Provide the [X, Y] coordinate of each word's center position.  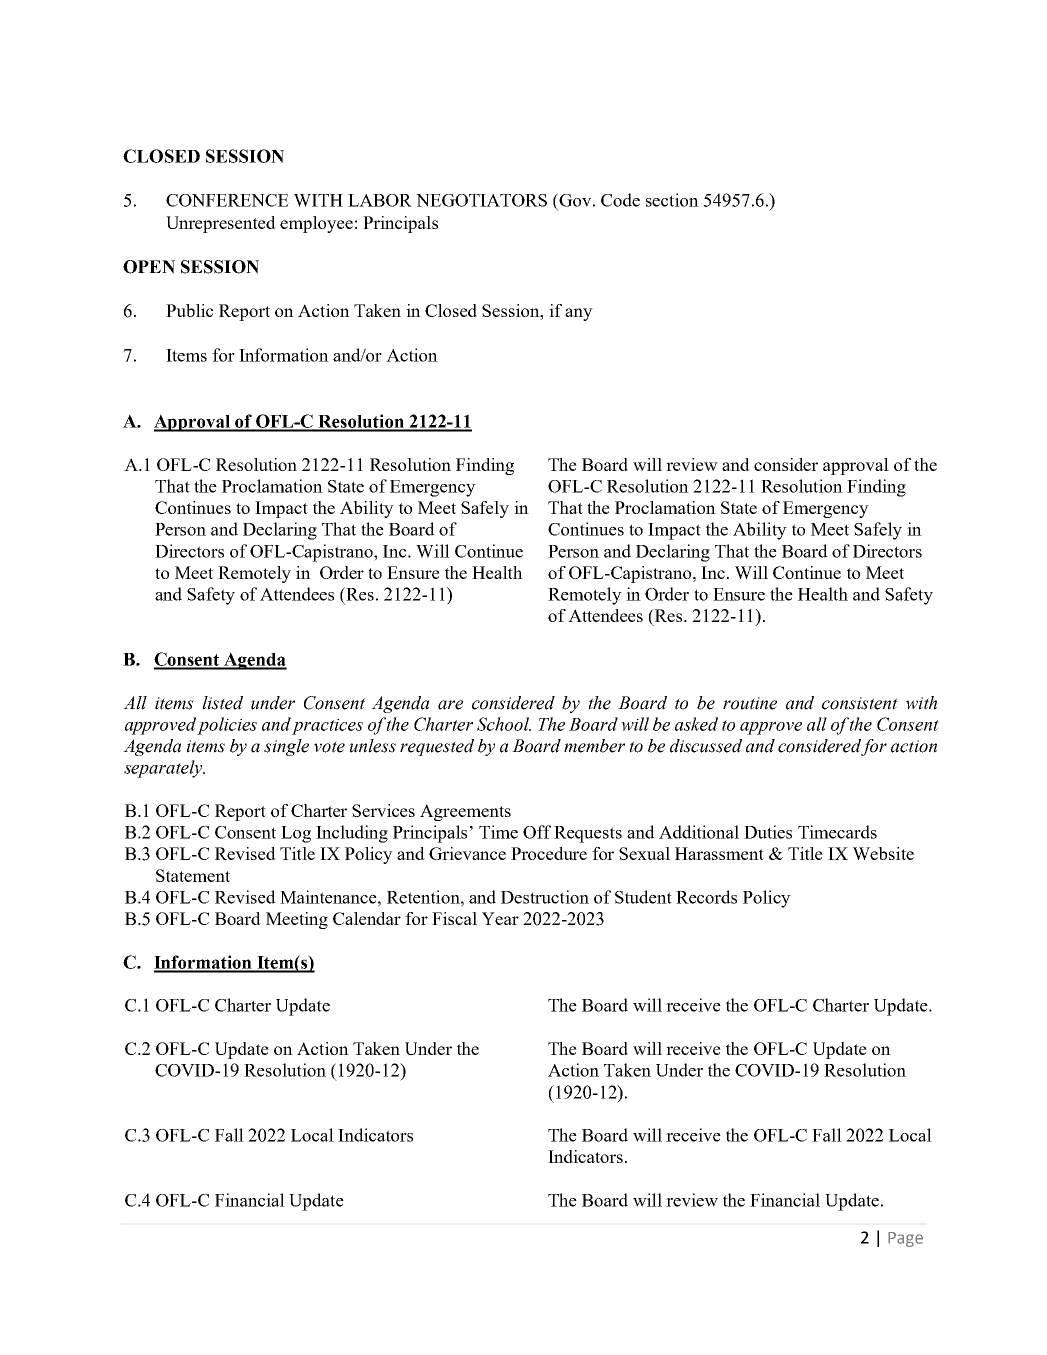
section [672, 200]
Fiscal [454, 918]
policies [227, 726]
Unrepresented [221, 224]
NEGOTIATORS [481, 200]
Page [905, 1239]
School [504, 724]
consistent [860, 703]
